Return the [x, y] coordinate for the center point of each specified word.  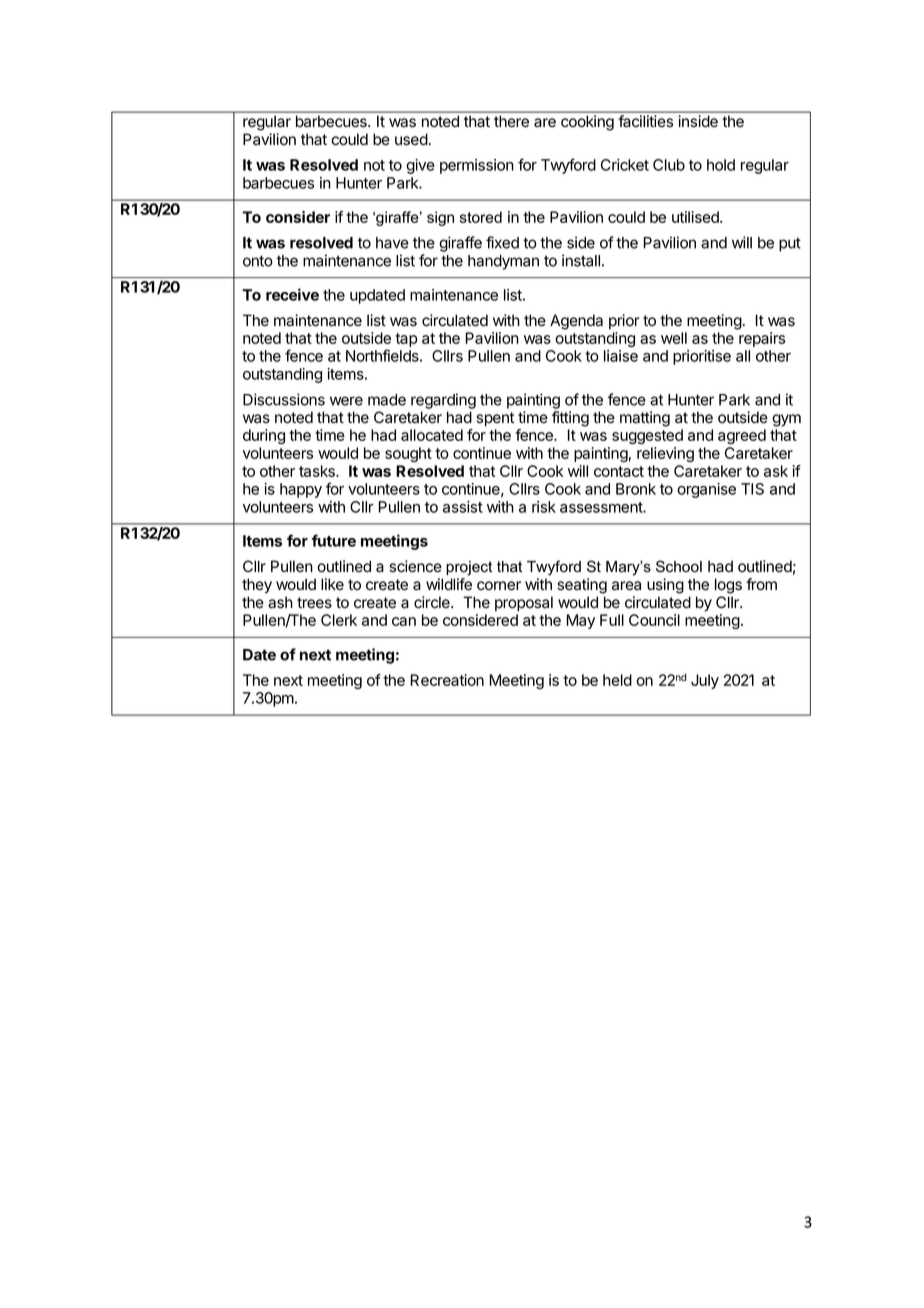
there [511, 121]
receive [292, 294]
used [411, 139]
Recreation [447, 680]
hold [721, 165]
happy [301, 490]
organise [706, 490]
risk [544, 507]
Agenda [576, 322]
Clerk [339, 620]
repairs [762, 339]
